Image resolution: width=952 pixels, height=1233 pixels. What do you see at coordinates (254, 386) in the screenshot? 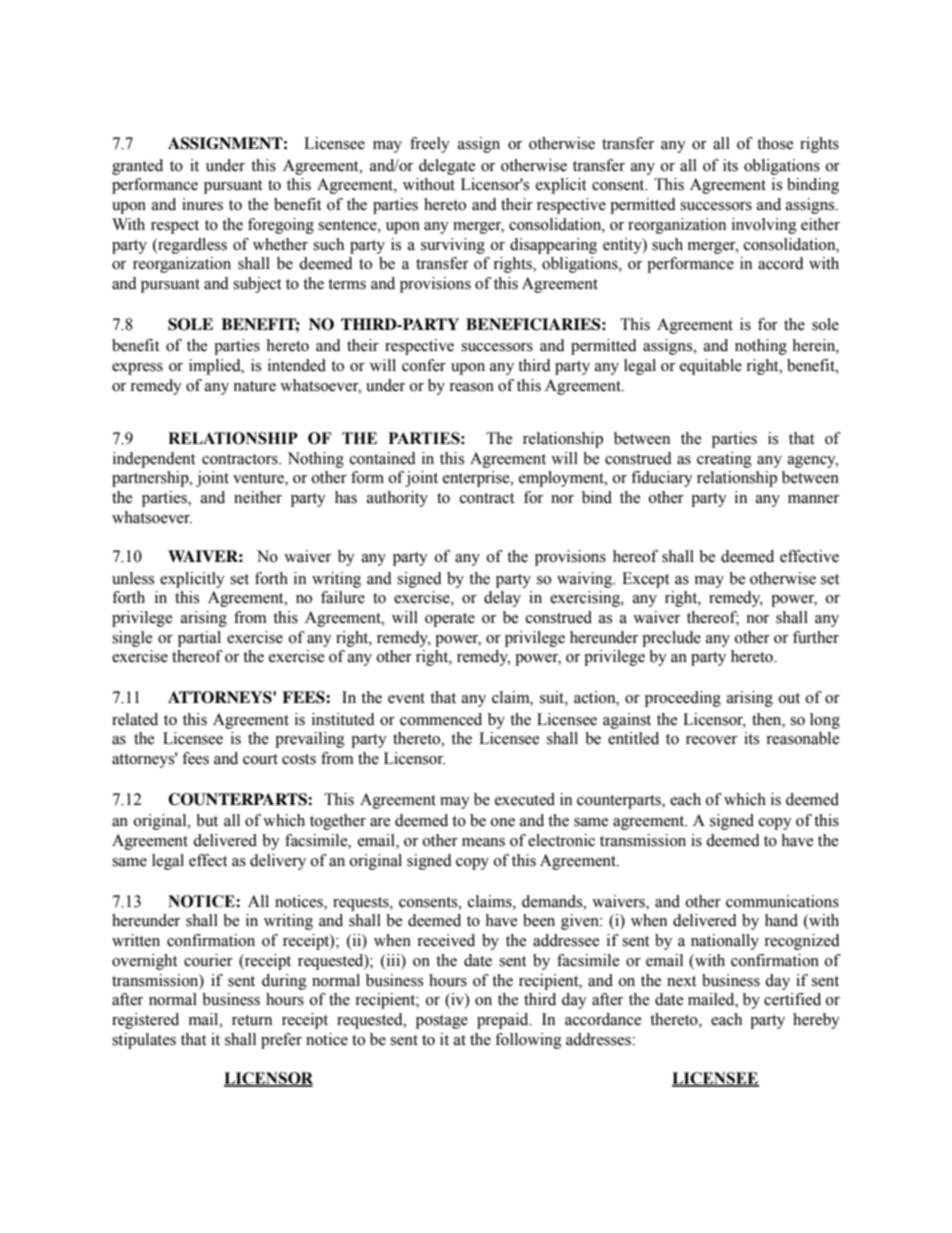
I see `nature` at bounding box center [254, 386].
